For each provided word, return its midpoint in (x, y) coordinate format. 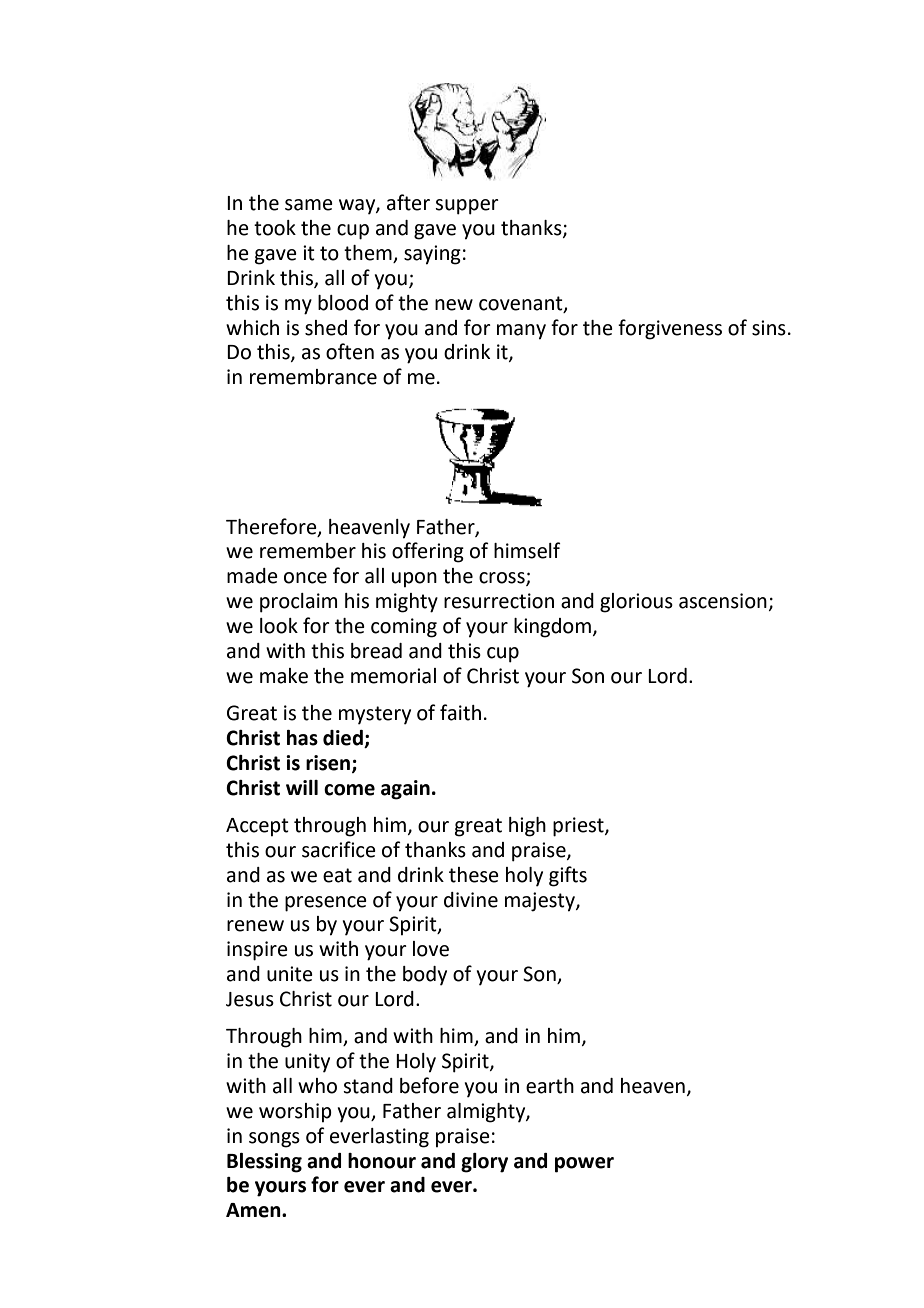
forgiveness (670, 329)
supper (467, 207)
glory (484, 1163)
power (584, 1165)
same (309, 205)
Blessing (264, 1163)
